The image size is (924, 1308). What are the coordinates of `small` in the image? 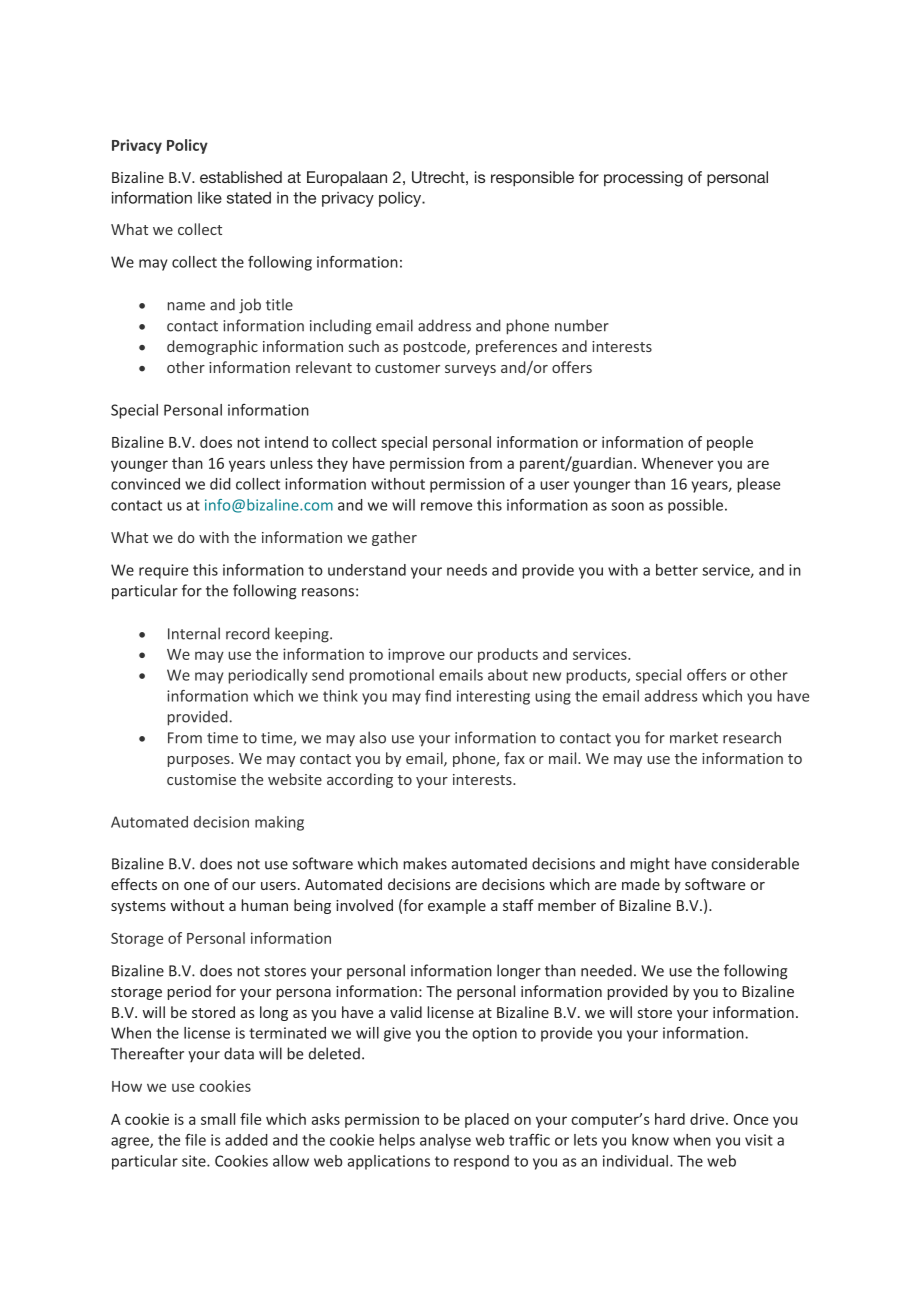 It's located at (218, 1119).
